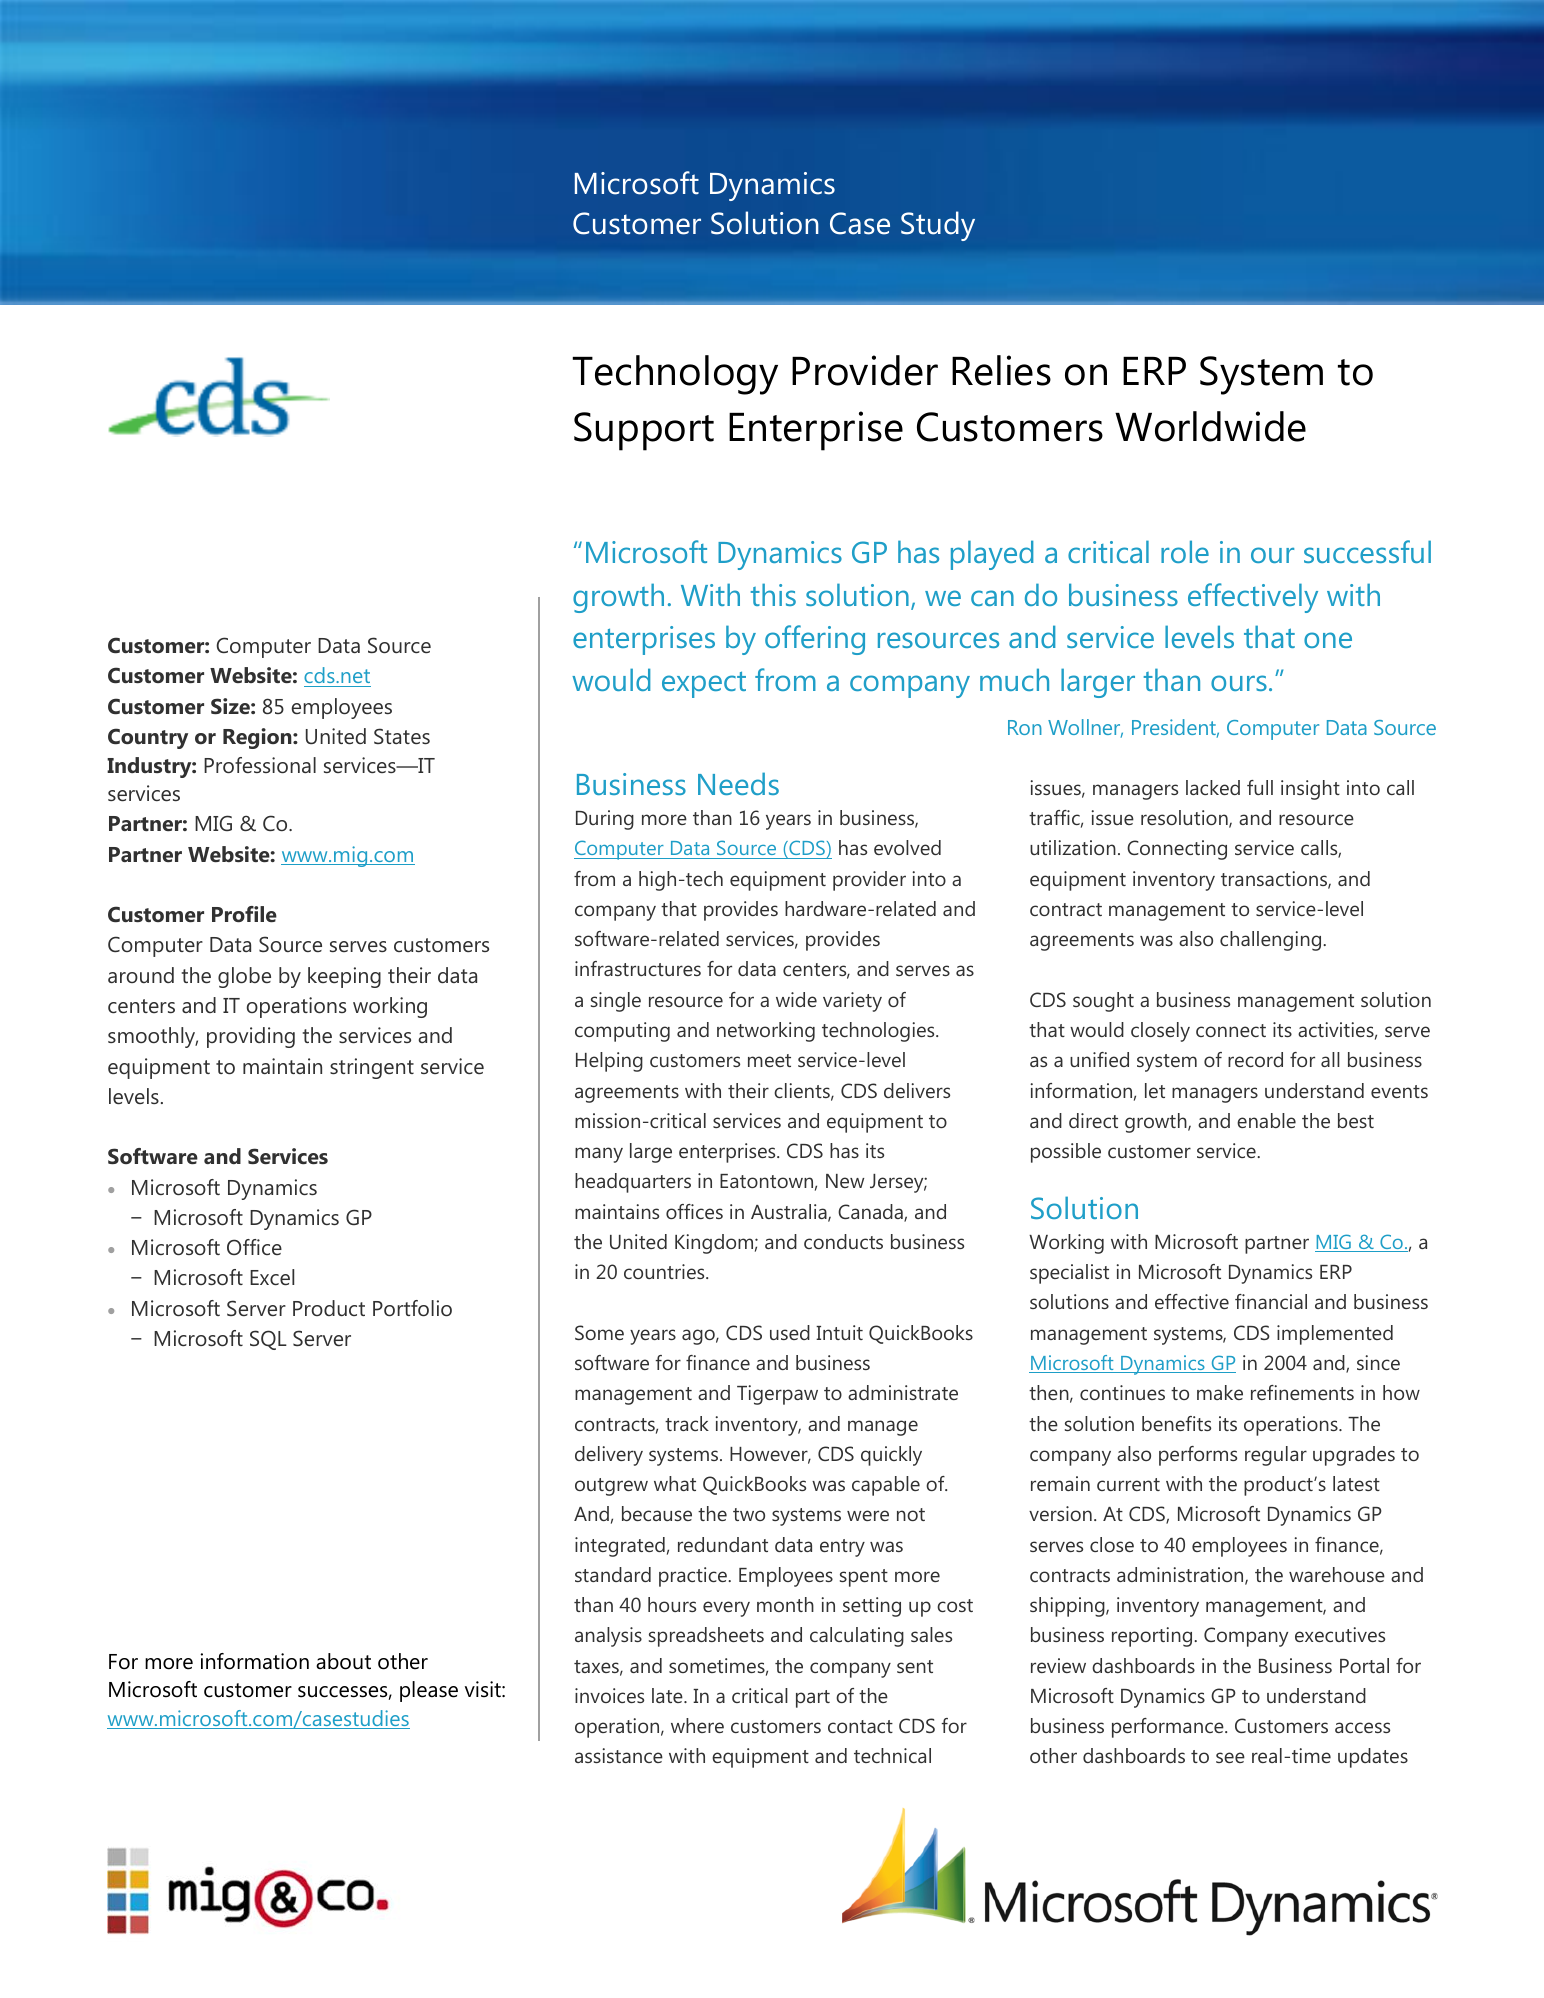 The height and width of the screenshot is (1998, 1544). I want to click on Relies, so click(1001, 370).
